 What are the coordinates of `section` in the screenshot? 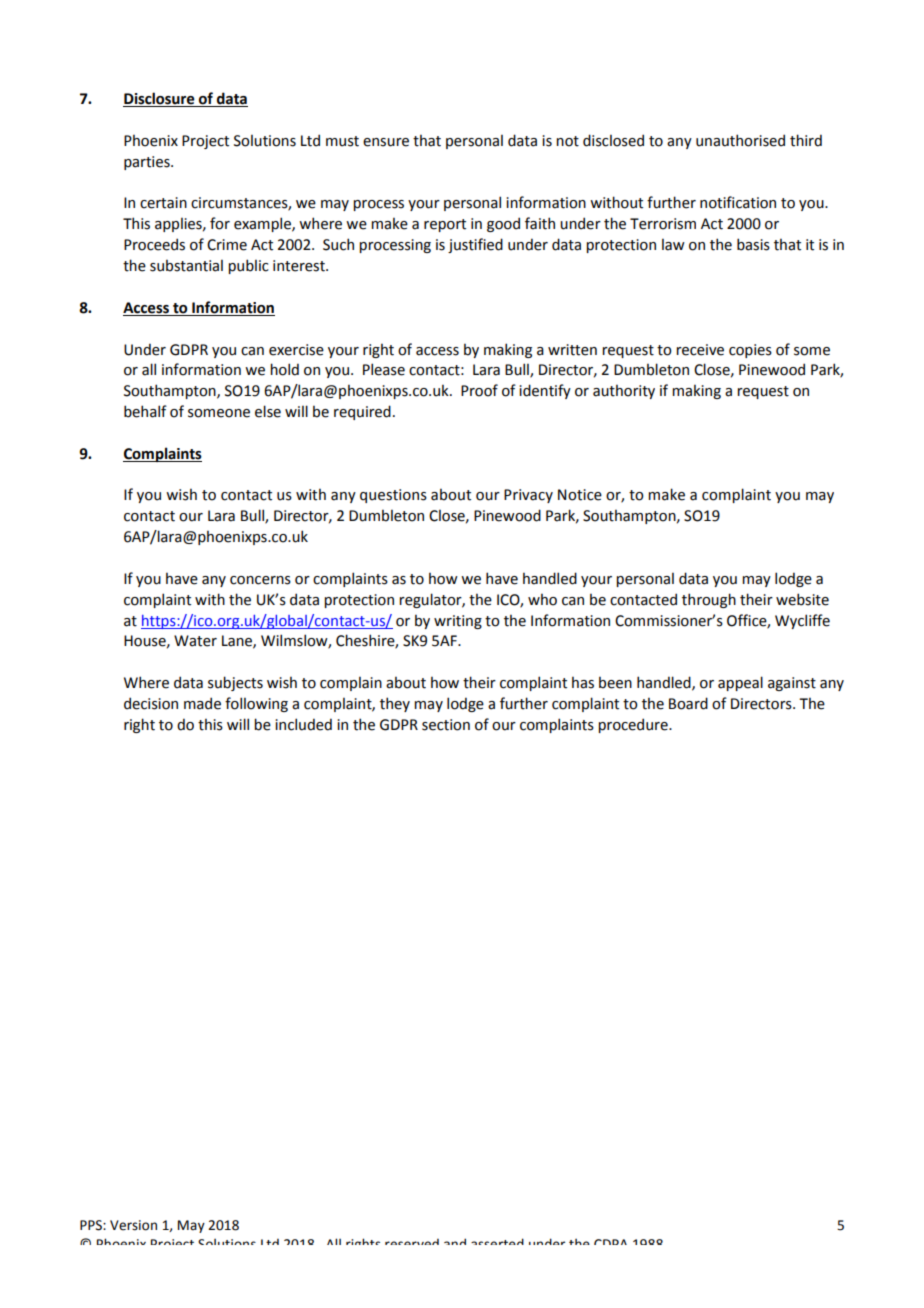 It's located at (446, 725).
